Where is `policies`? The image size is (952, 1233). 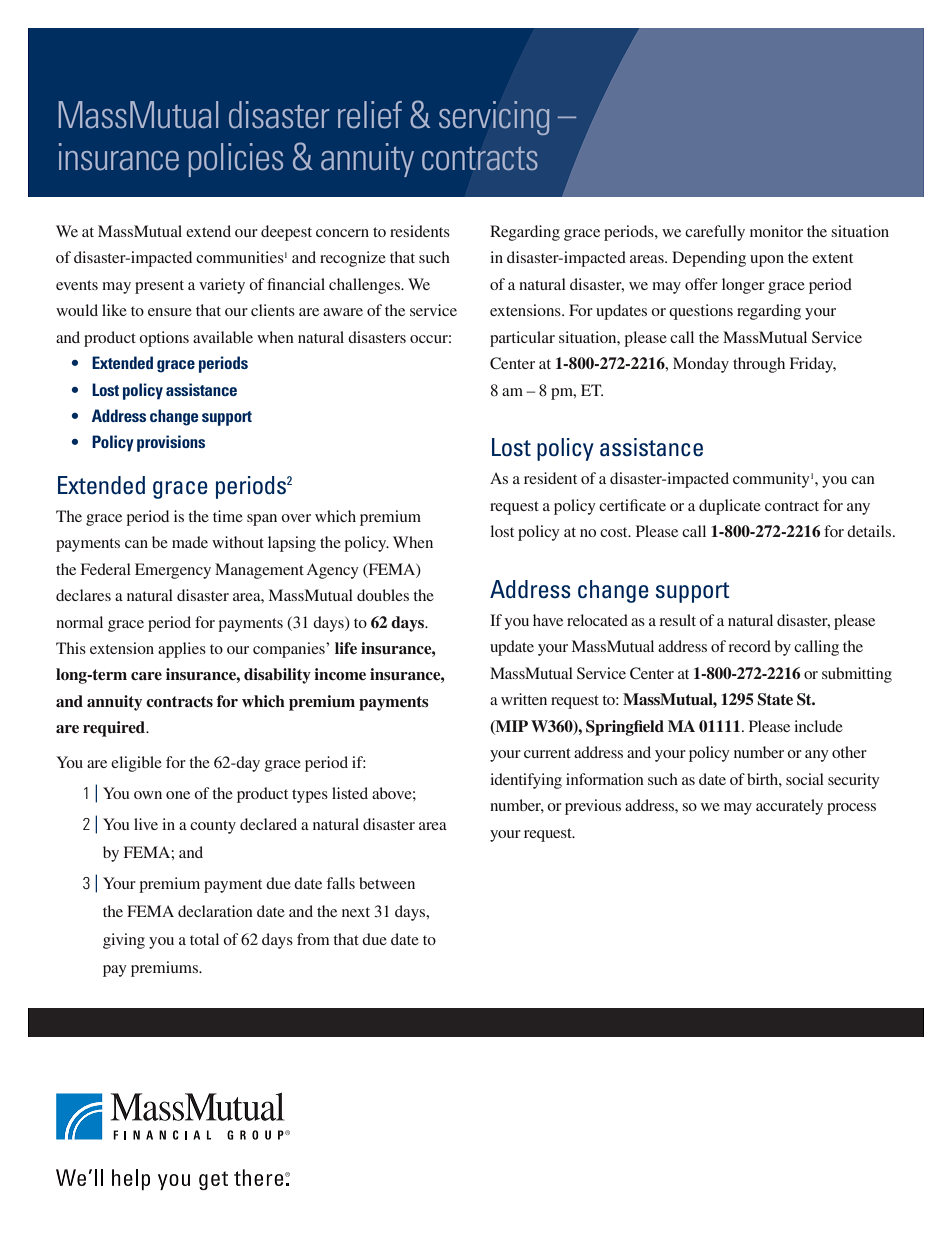
policies is located at coordinates (235, 160).
